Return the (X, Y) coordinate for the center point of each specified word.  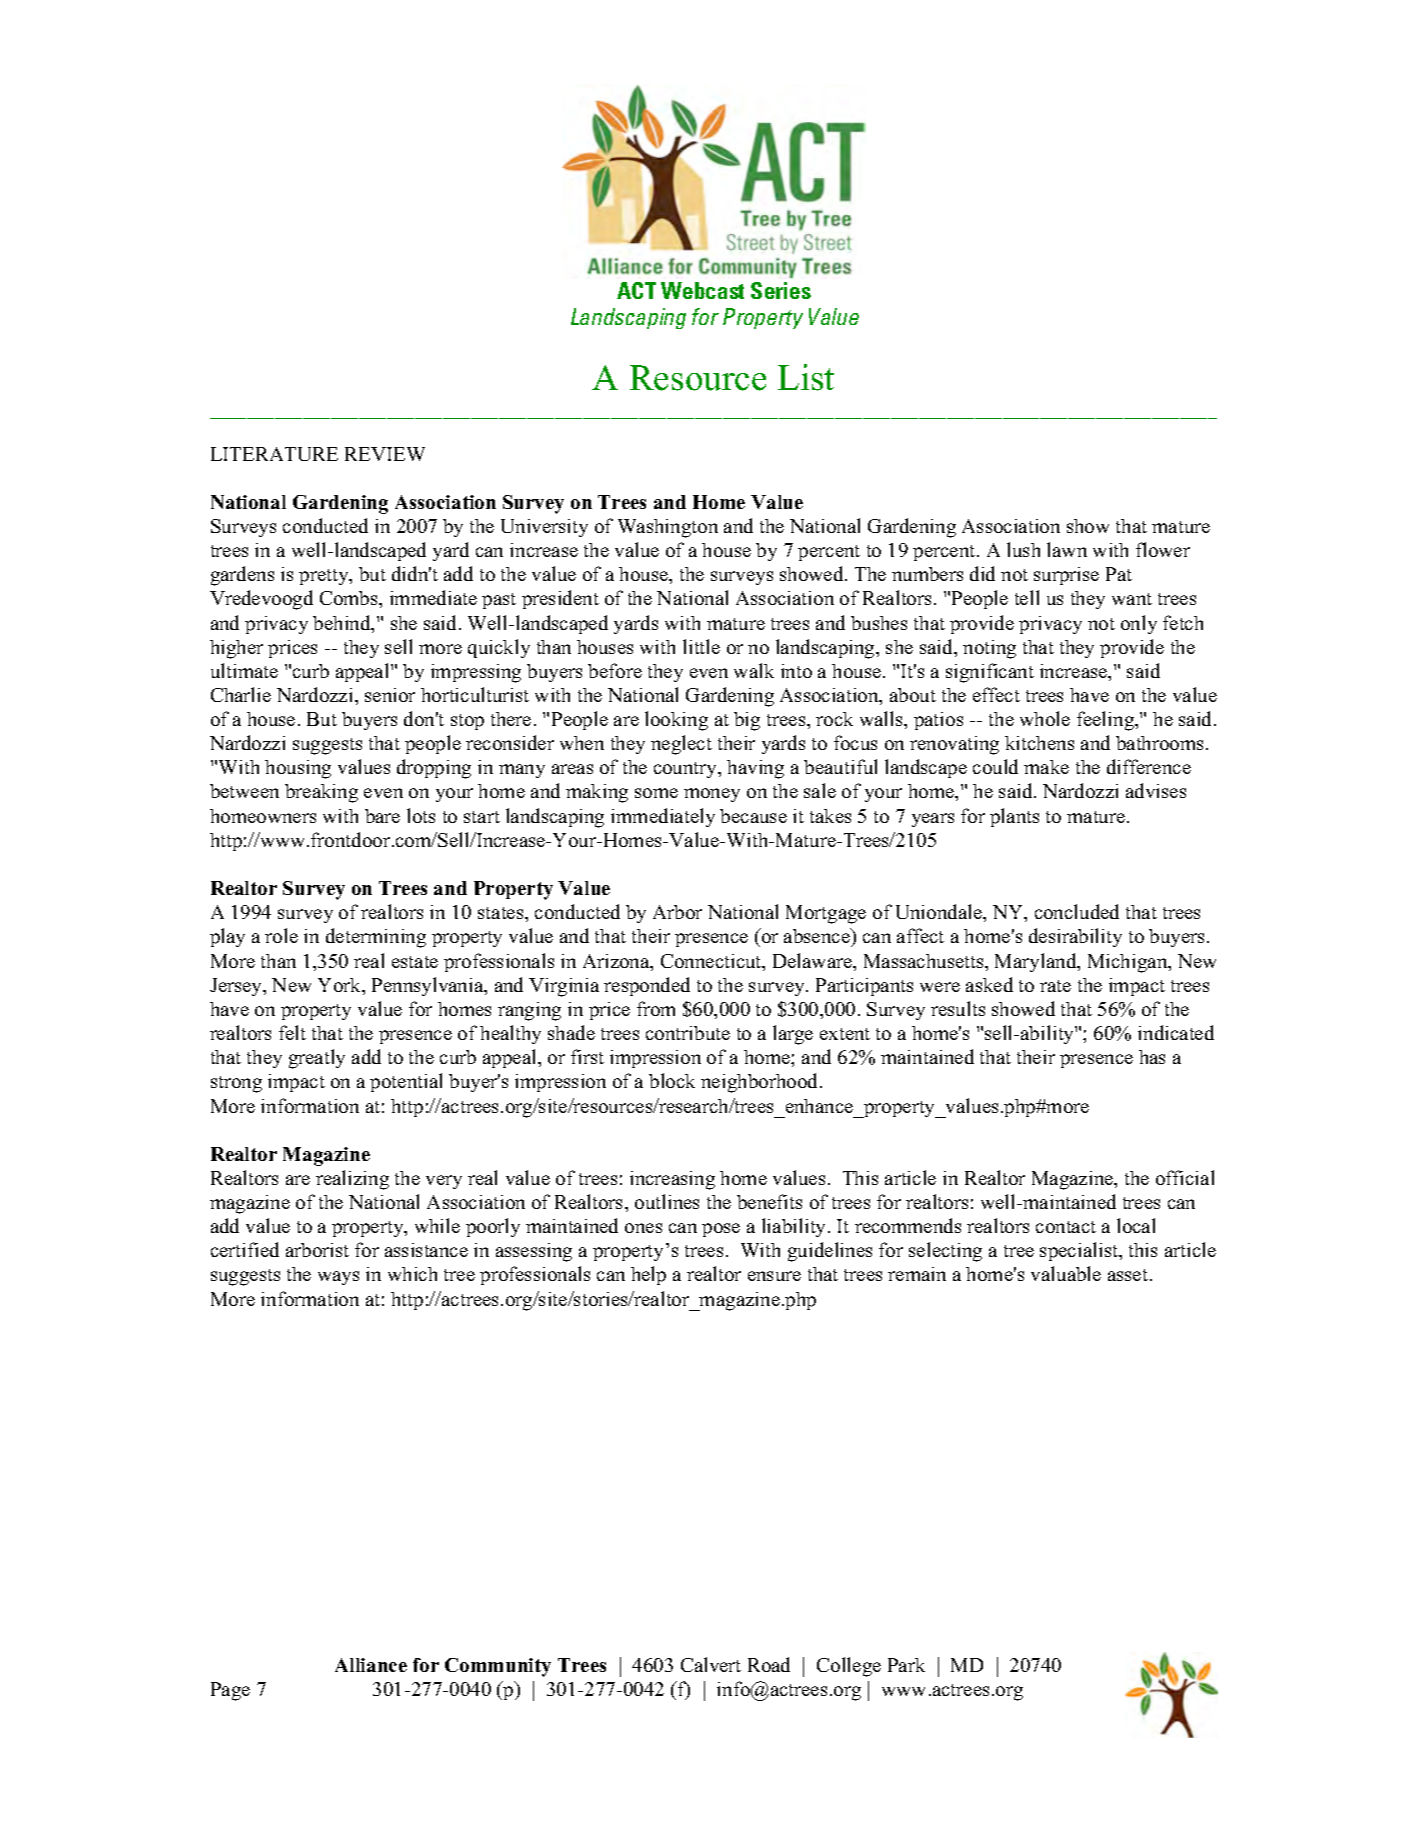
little (701, 646)
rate (1055, 986)
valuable (1066, 1273)
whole (1045, 718)
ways (338, 1278)
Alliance (371, 1665)
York (341, 986)
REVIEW (385, 454)
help (648, 1275)
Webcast (702, 290)
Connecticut (712, 962)
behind (343, 624)
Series (781, 290)
